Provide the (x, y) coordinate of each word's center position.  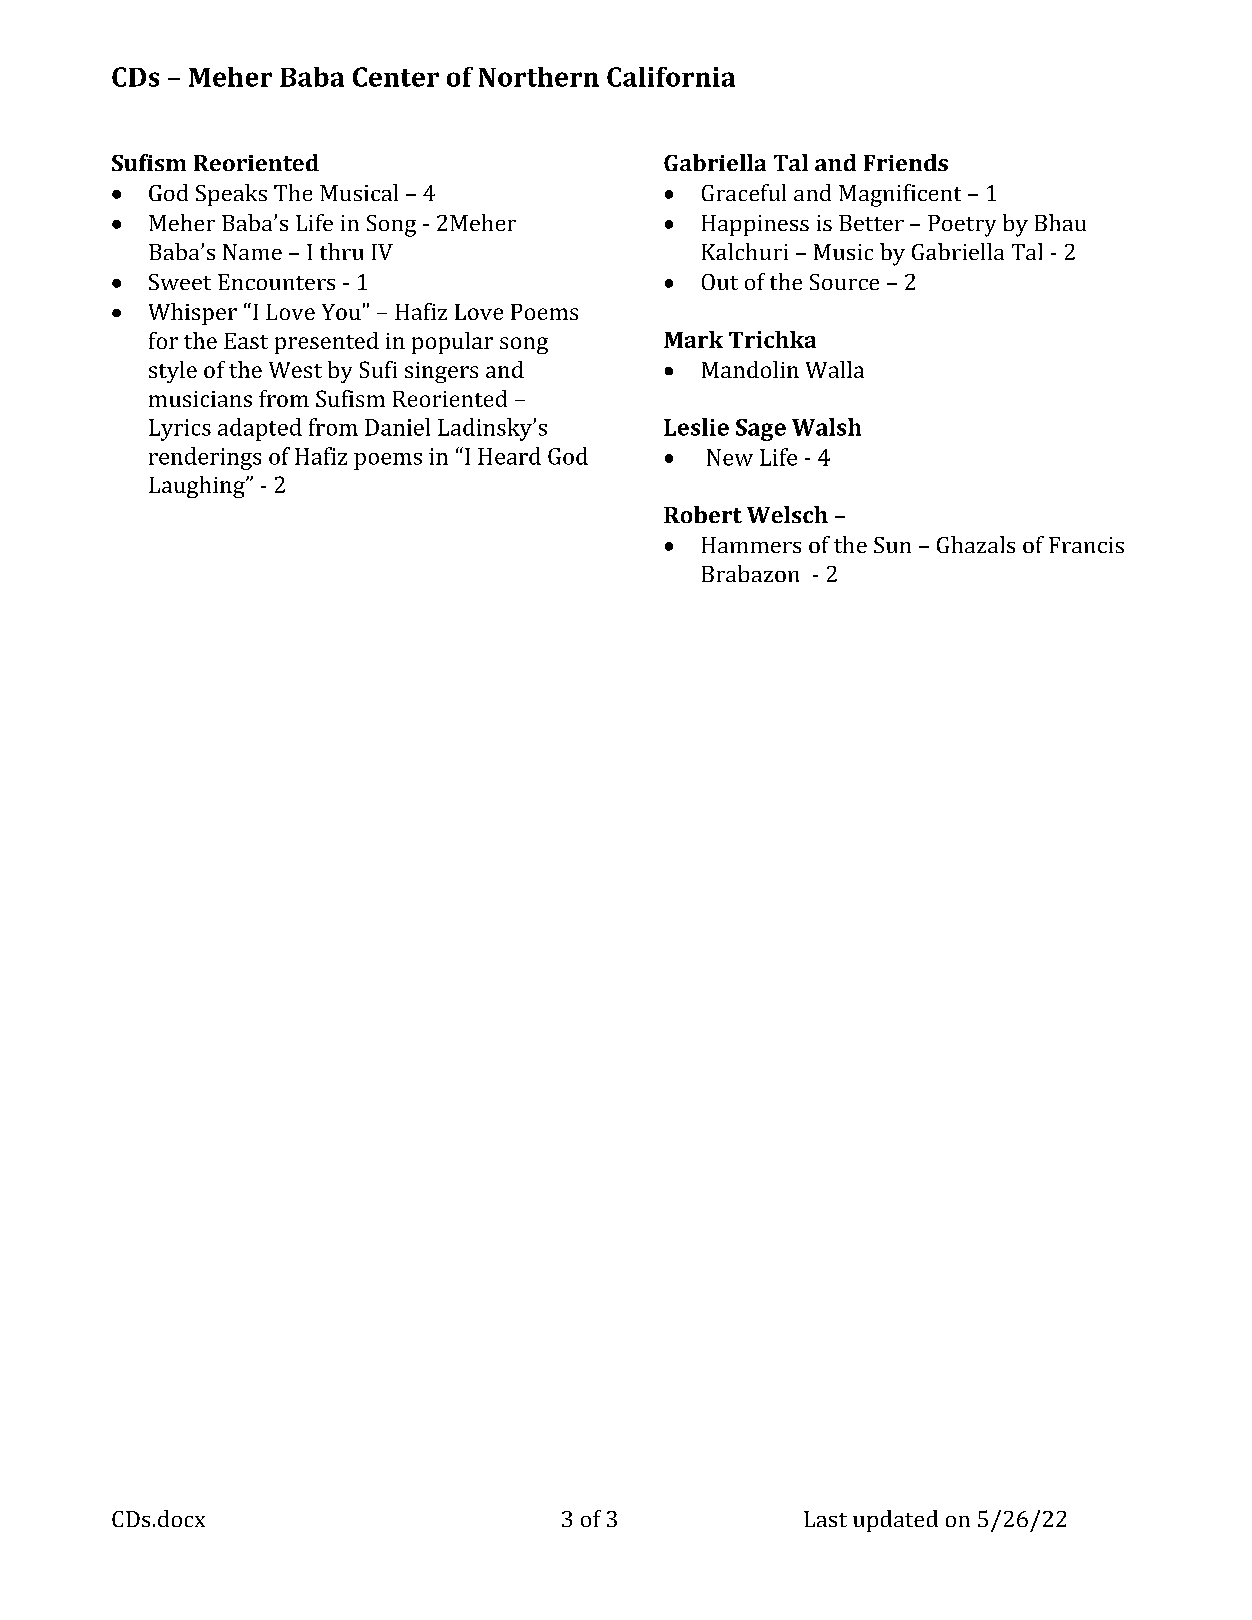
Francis (1086, 545)
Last (825, 1519)
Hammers (751, 545)
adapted (260, 429)
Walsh (826, 427)
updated (895, 1521)
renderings (205, 458)
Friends (906, 162)
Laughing (198, 487)
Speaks (231, 195)
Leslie (696, 427)
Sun (892, 545)
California (671, 77)
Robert (703, 514)
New (730, 457)
